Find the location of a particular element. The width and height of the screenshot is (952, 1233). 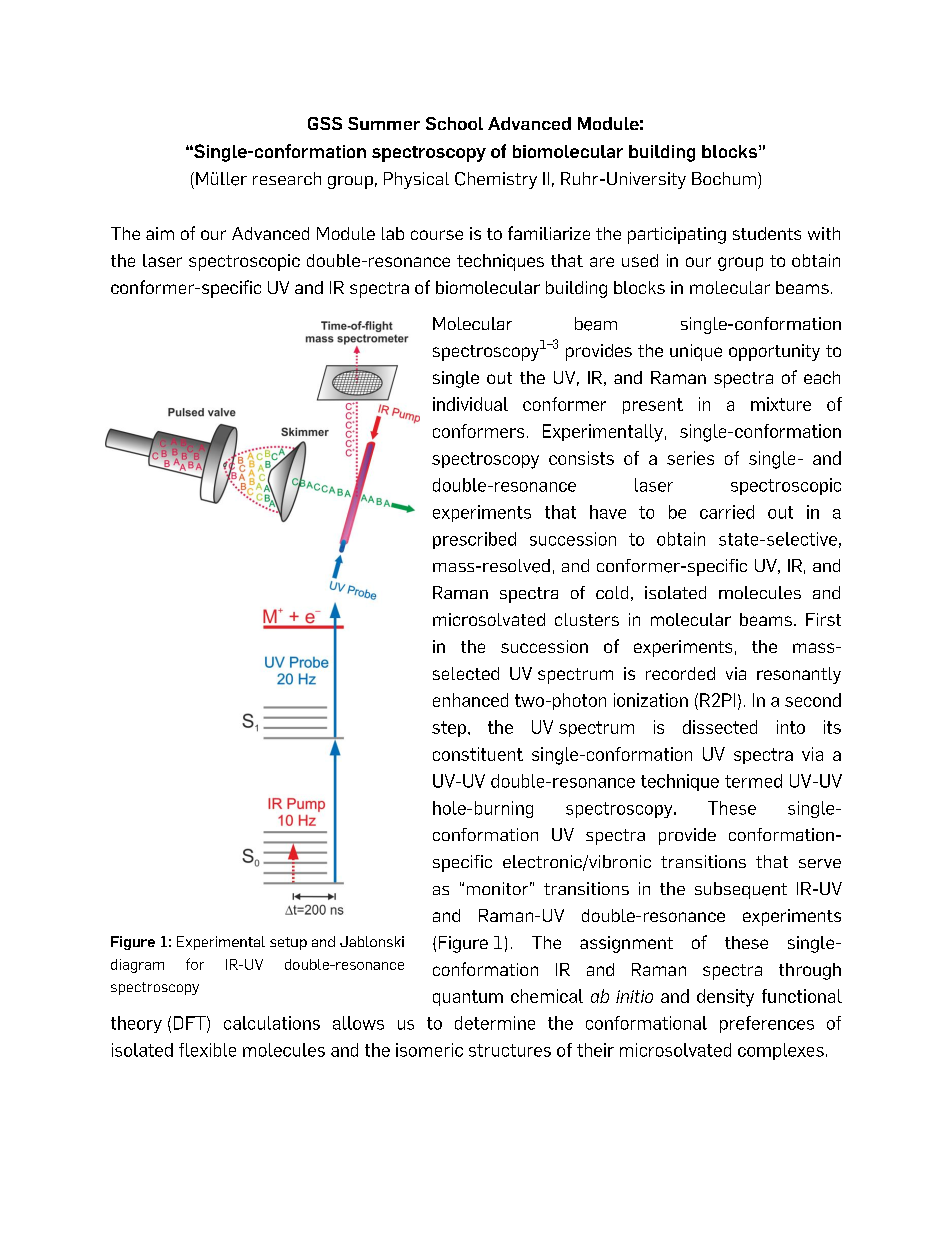

flexible is located at coordinates (207, 1050).
